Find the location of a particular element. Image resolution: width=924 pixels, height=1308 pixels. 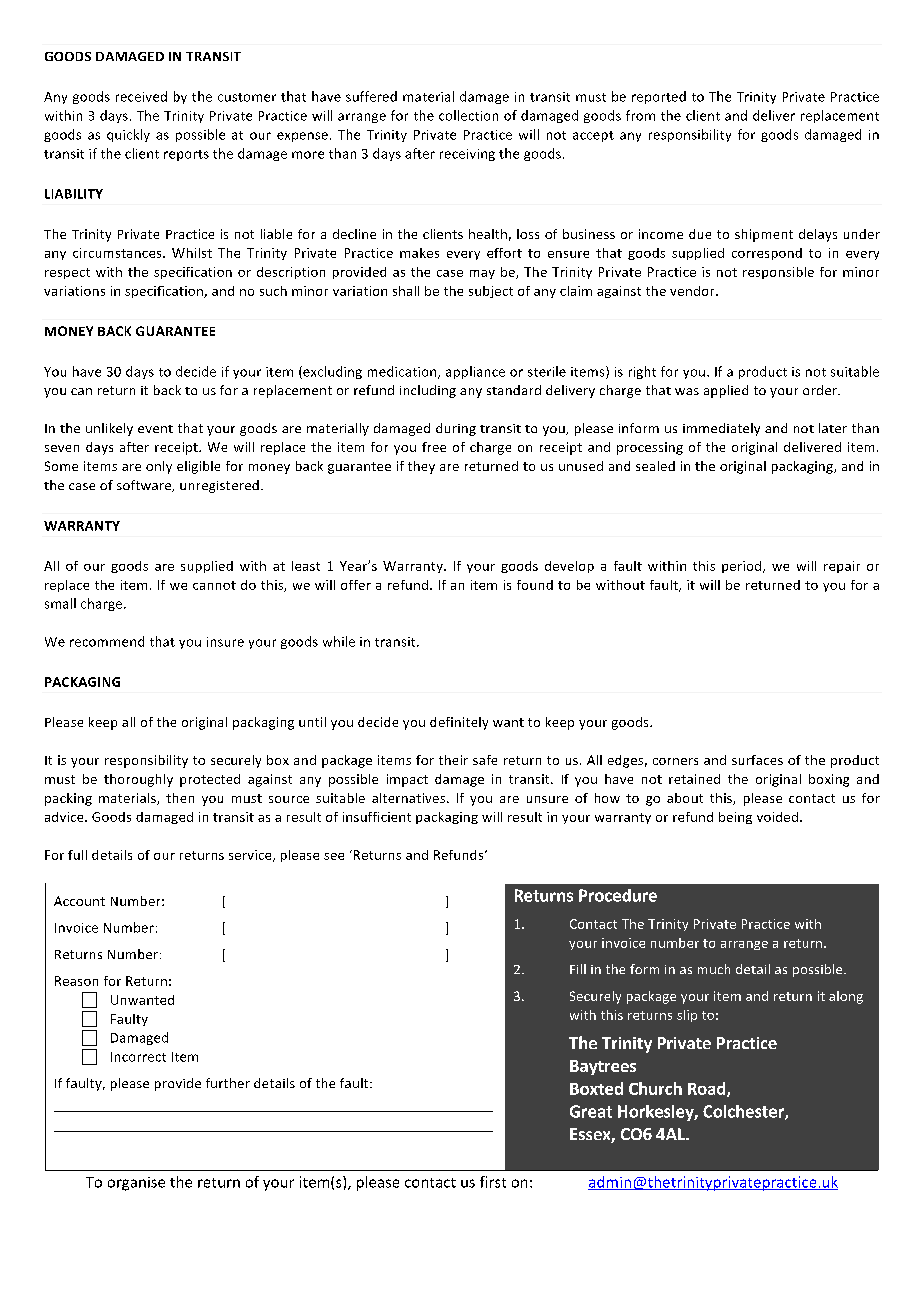

appliance is located at coordinates (475, 372).
